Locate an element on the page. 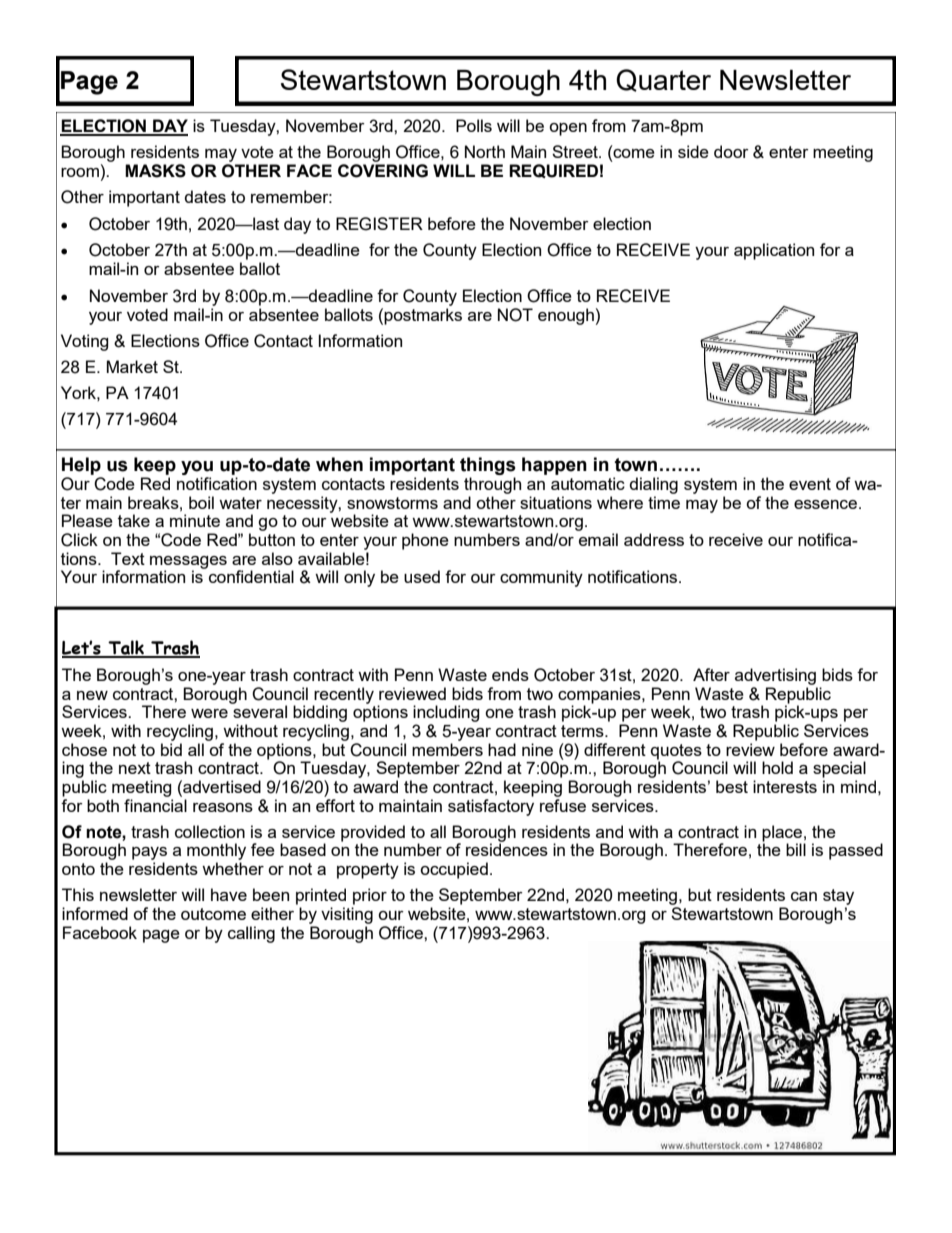 The image size is (952, 1233). Polls is located at coordinates (474, 125).
